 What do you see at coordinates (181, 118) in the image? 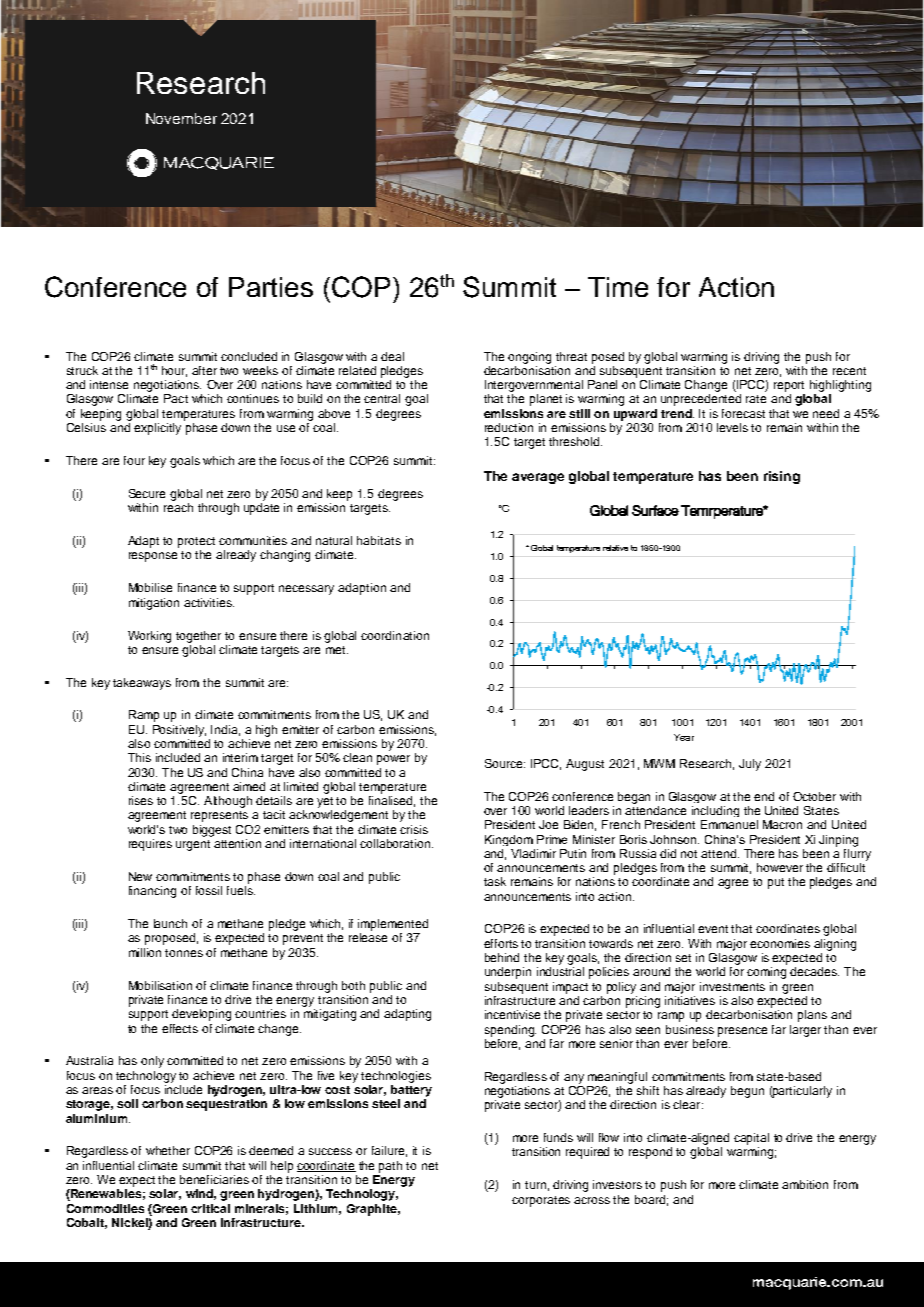
I see `November` at bounding box center [181, 118].
